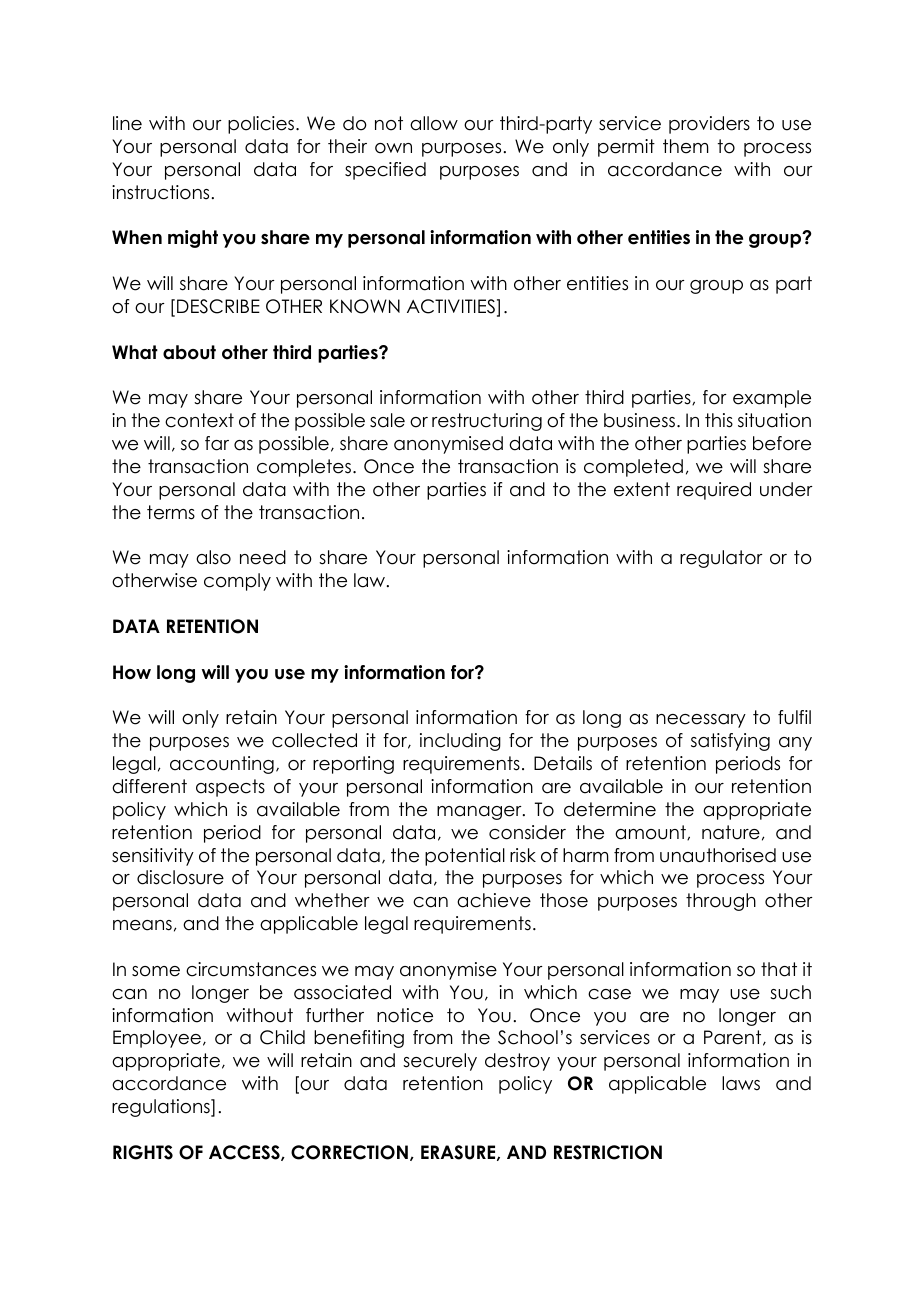  Describe the element at coordinates (440, 1062) in the document. I see `securely` at that location.
